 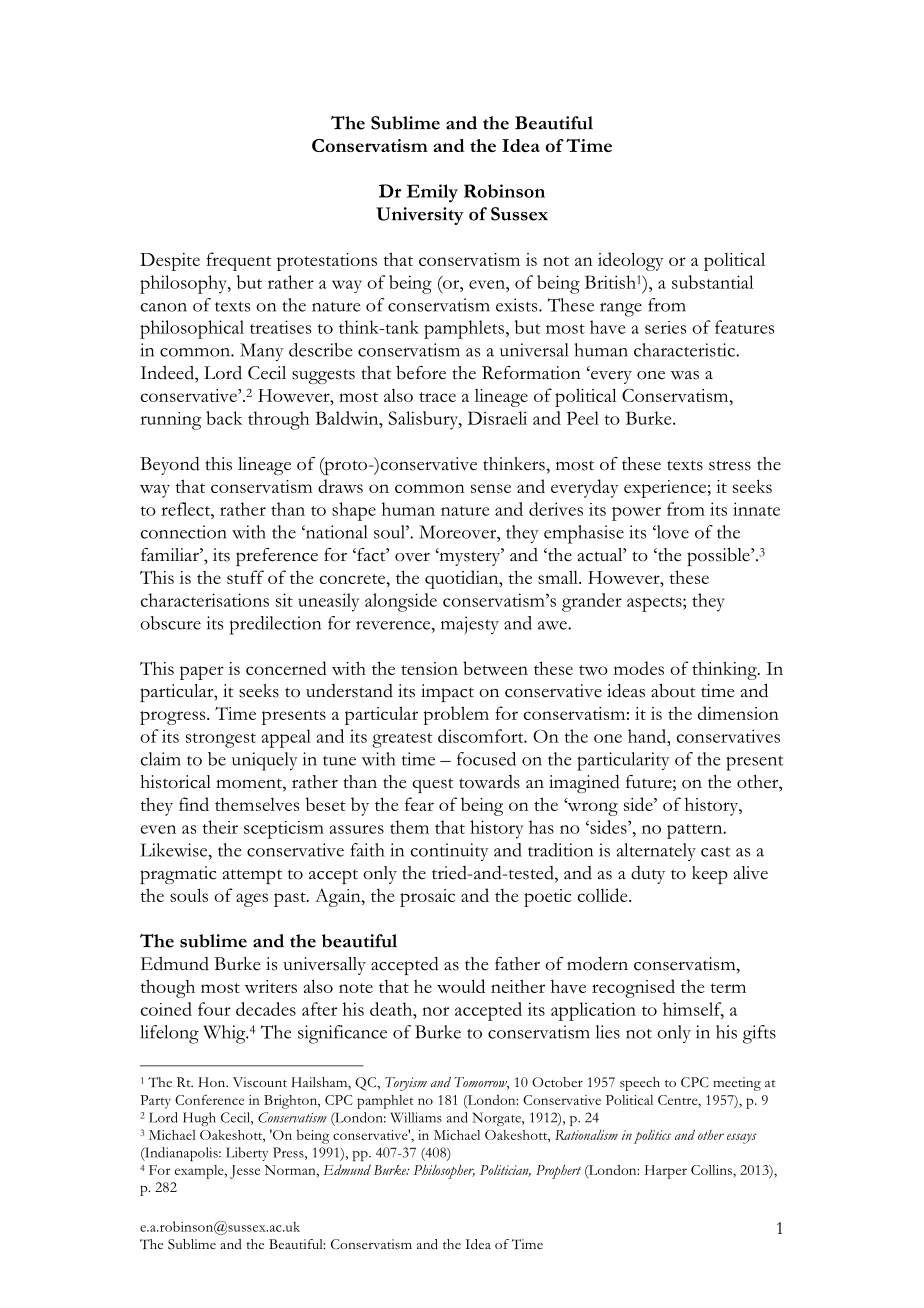 I want to click on continuity, so click(x=449, y=852).
